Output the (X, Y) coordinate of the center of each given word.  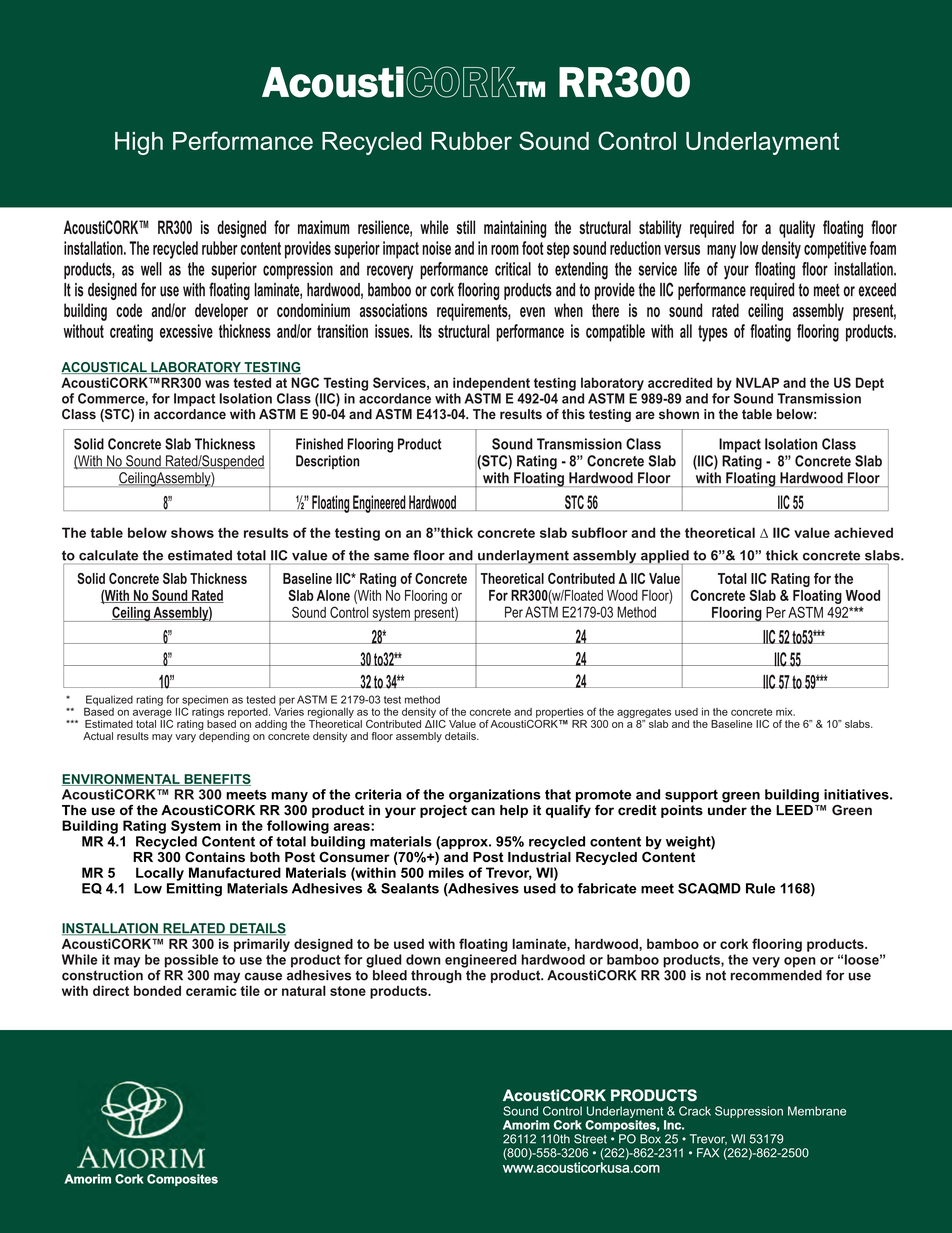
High (139, 143)
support (691, 796)
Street (590, 1139)
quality (797, 229)
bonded (157, 990)
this (573, 414)
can (483, 811)
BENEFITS (216, 780)
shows (192, 532)
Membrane (817, 1111)
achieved (863, 532)
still (466, 227)
